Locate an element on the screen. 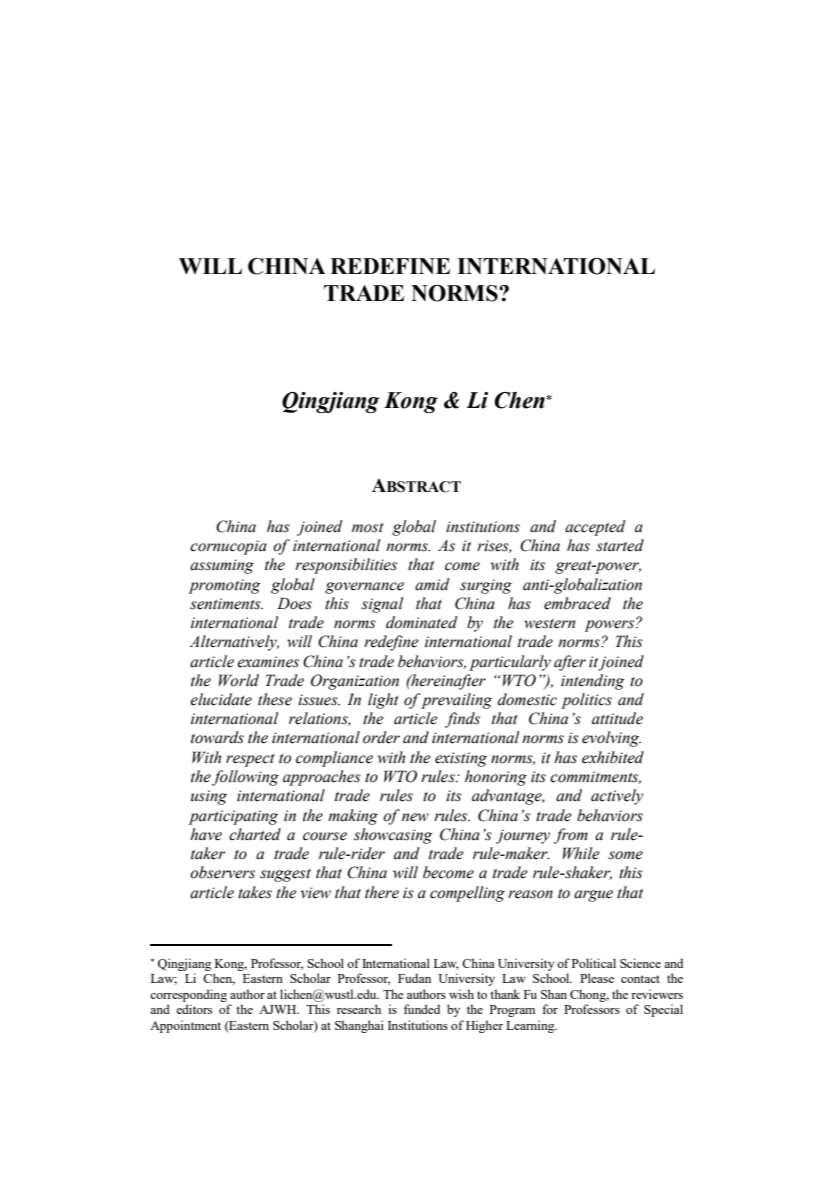  compelling is located at coordinates (467, 894).
